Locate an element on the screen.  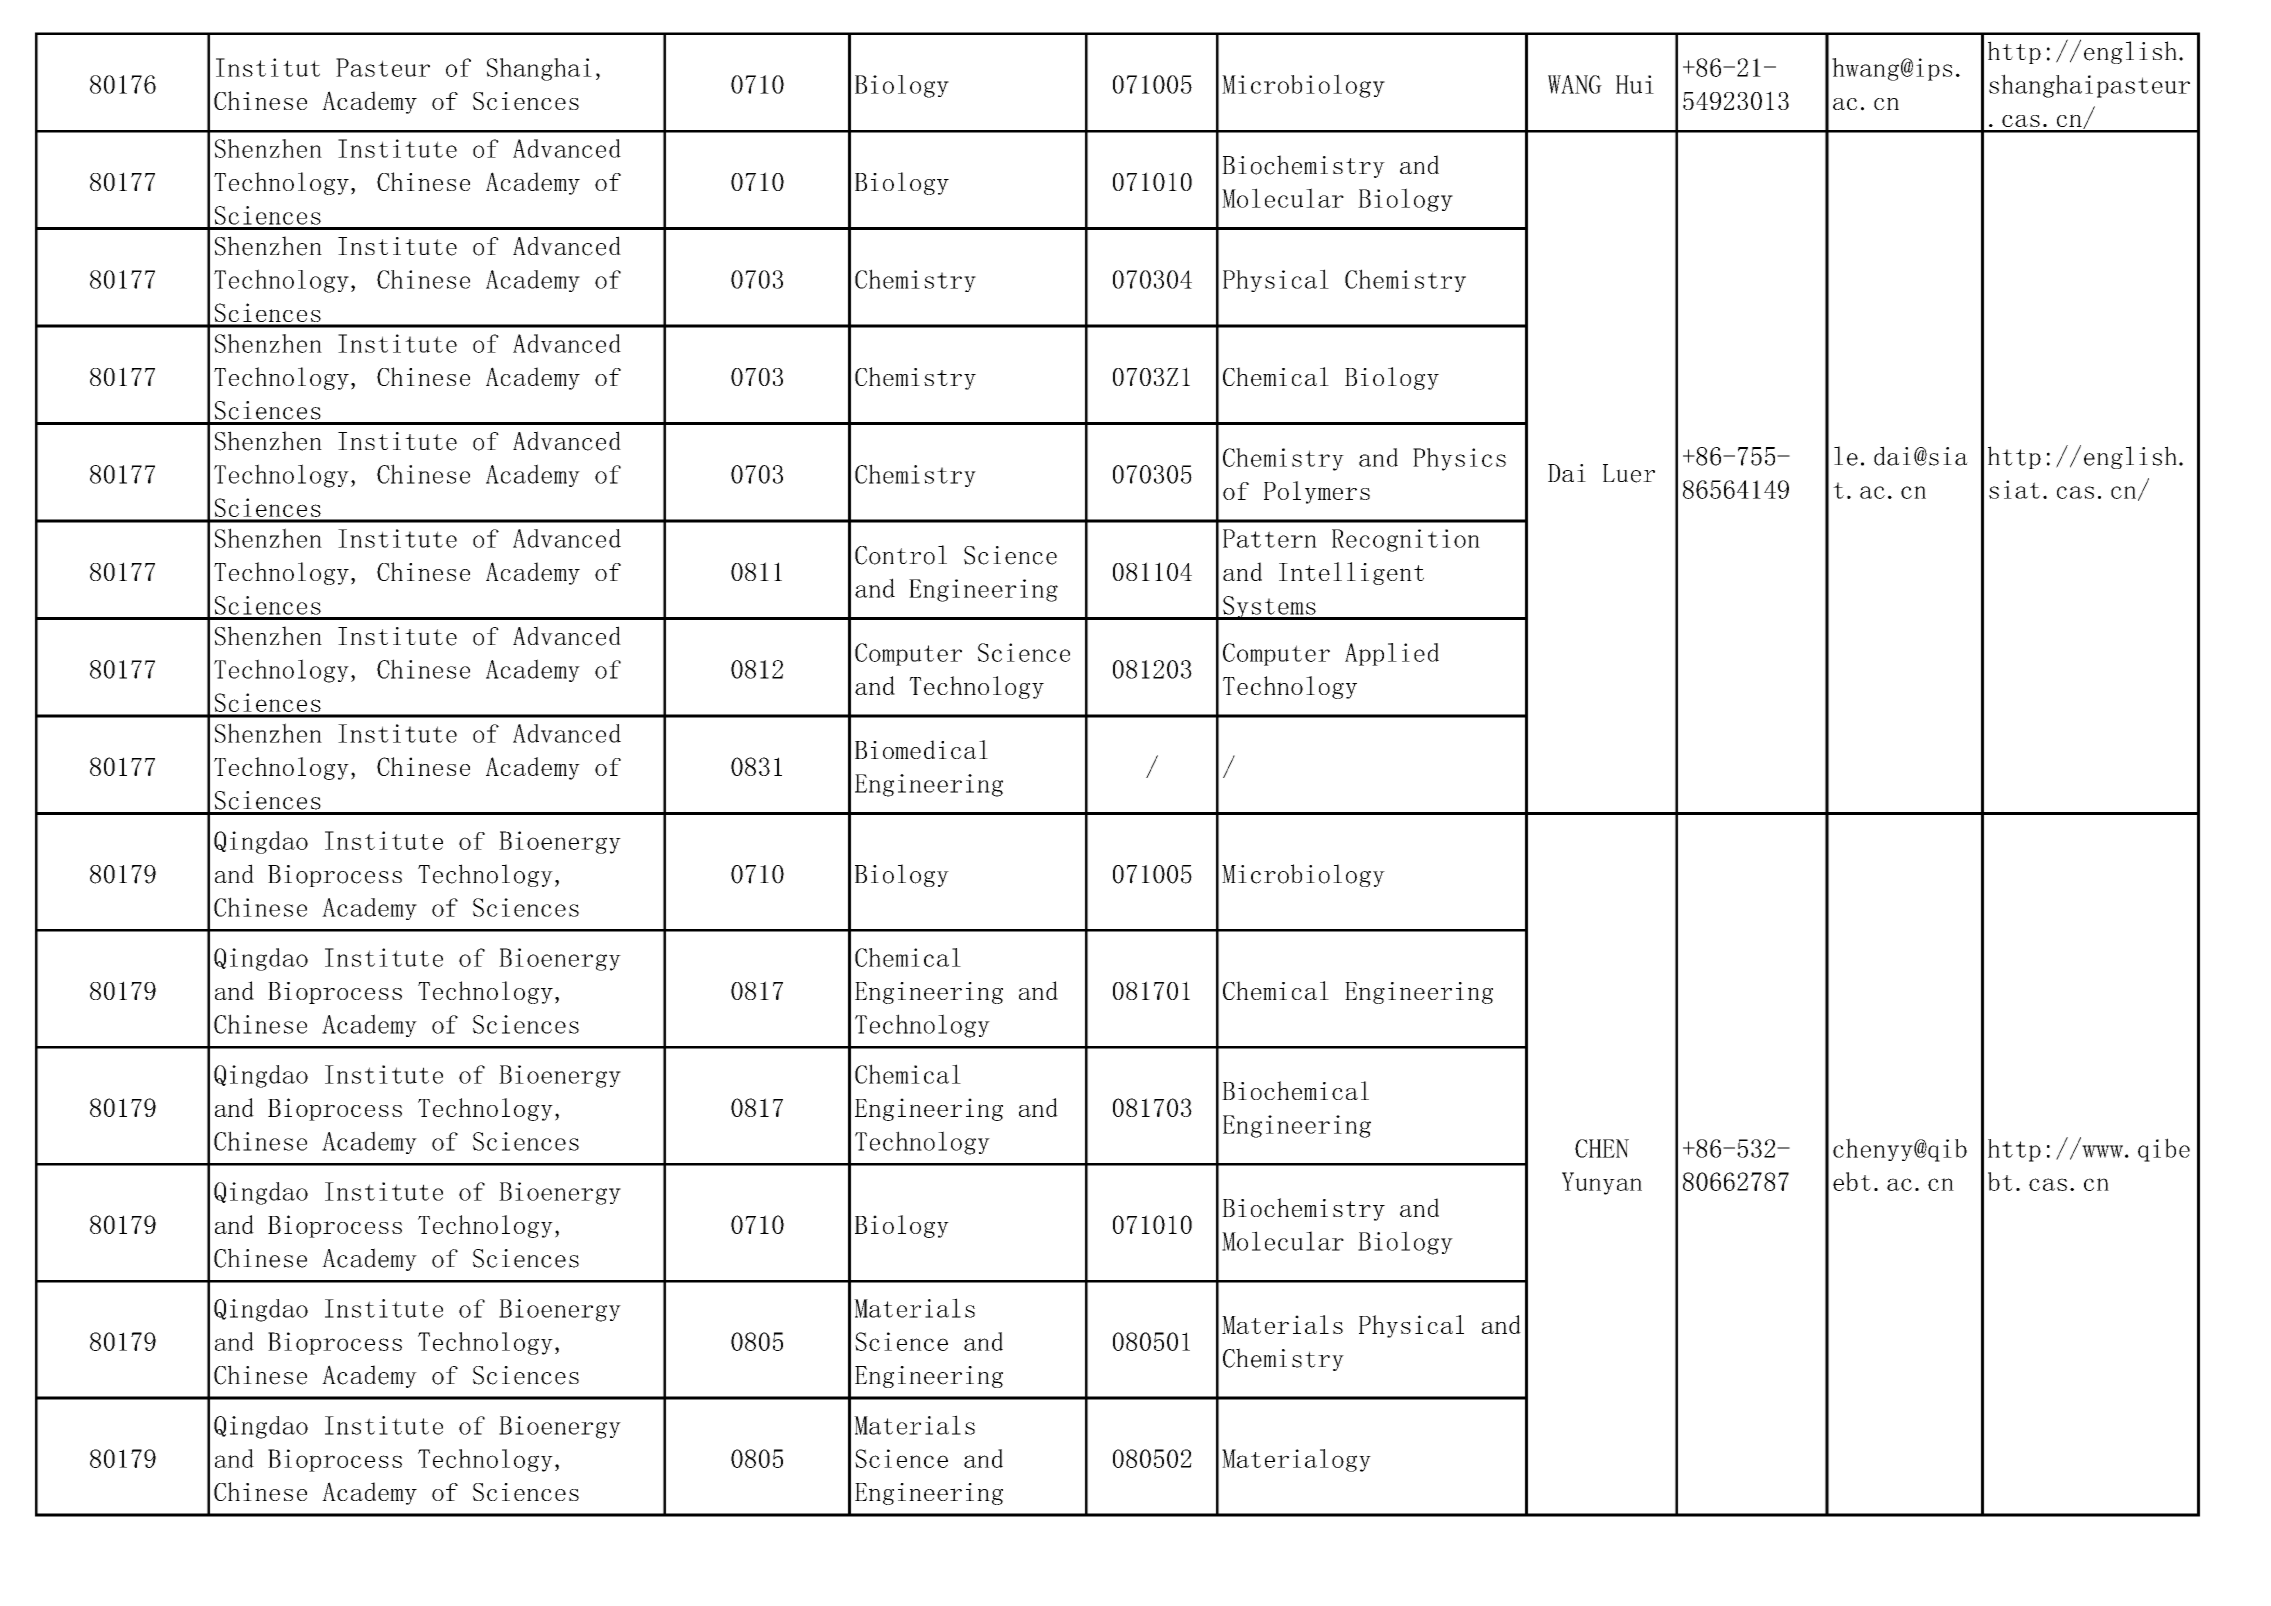
Pattern is located at coordinates (1270, 538).
